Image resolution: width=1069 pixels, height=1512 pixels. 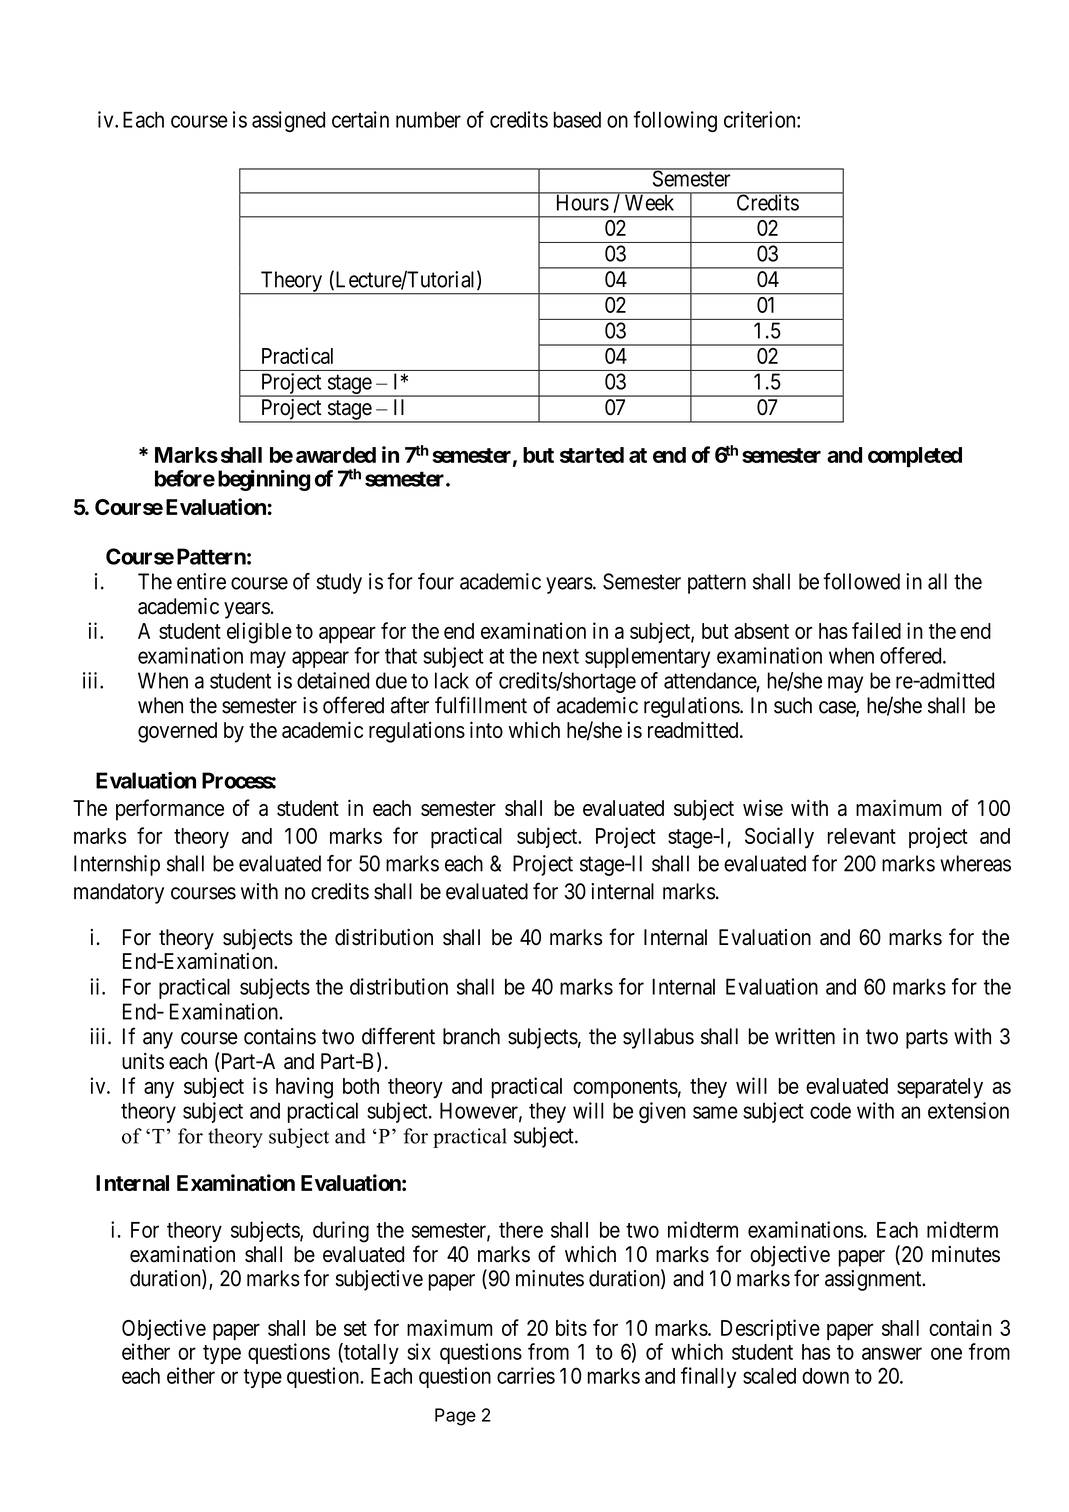 What do you see at coordinates (577, 119) in the screenshot?
I see `based` at bounding box center [577, 119].
